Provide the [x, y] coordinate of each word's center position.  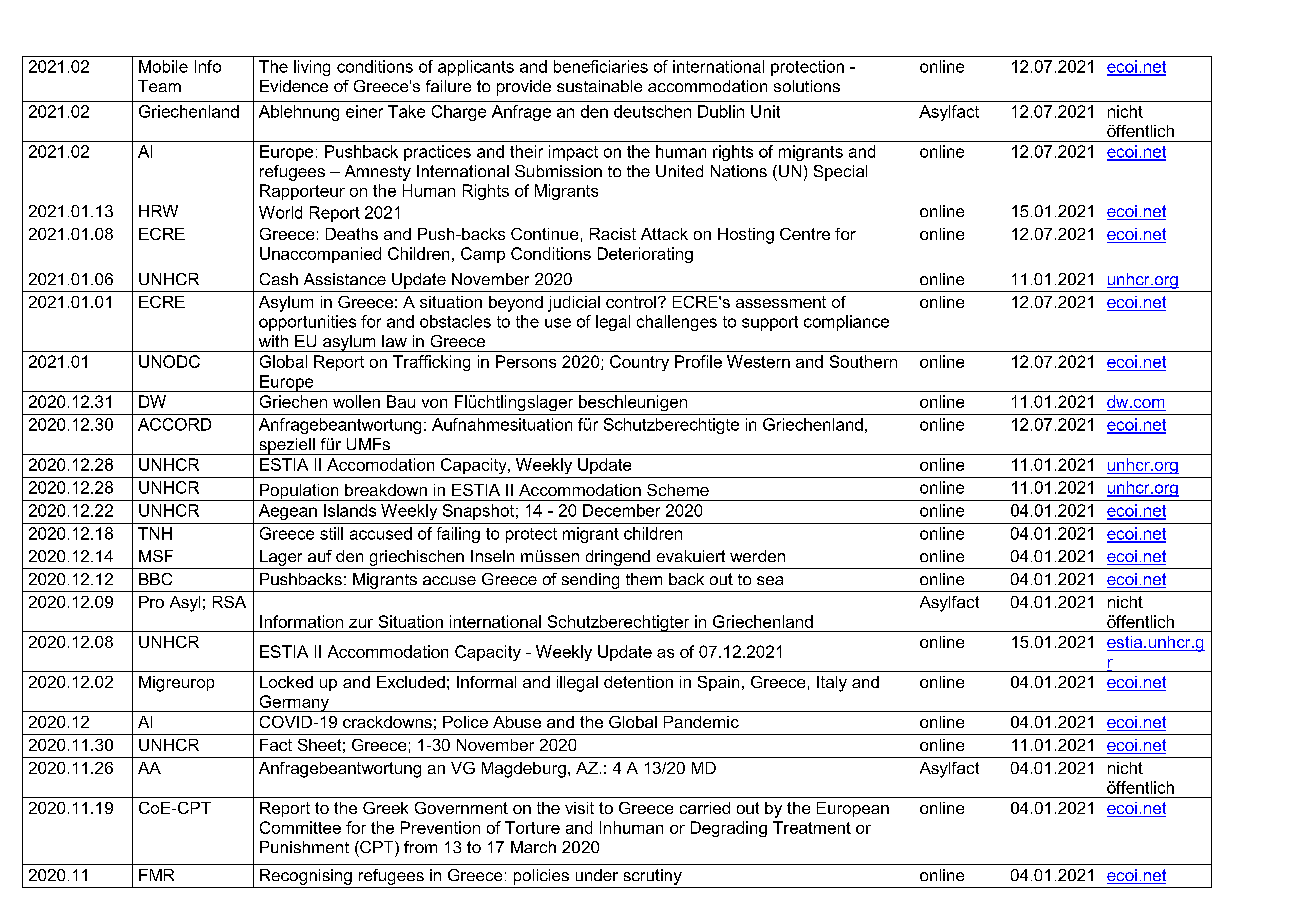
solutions [807, 86]
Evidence [294, 86]
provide [524, 88]
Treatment [812, 827]
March [533, 847]
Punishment [304, 847]
